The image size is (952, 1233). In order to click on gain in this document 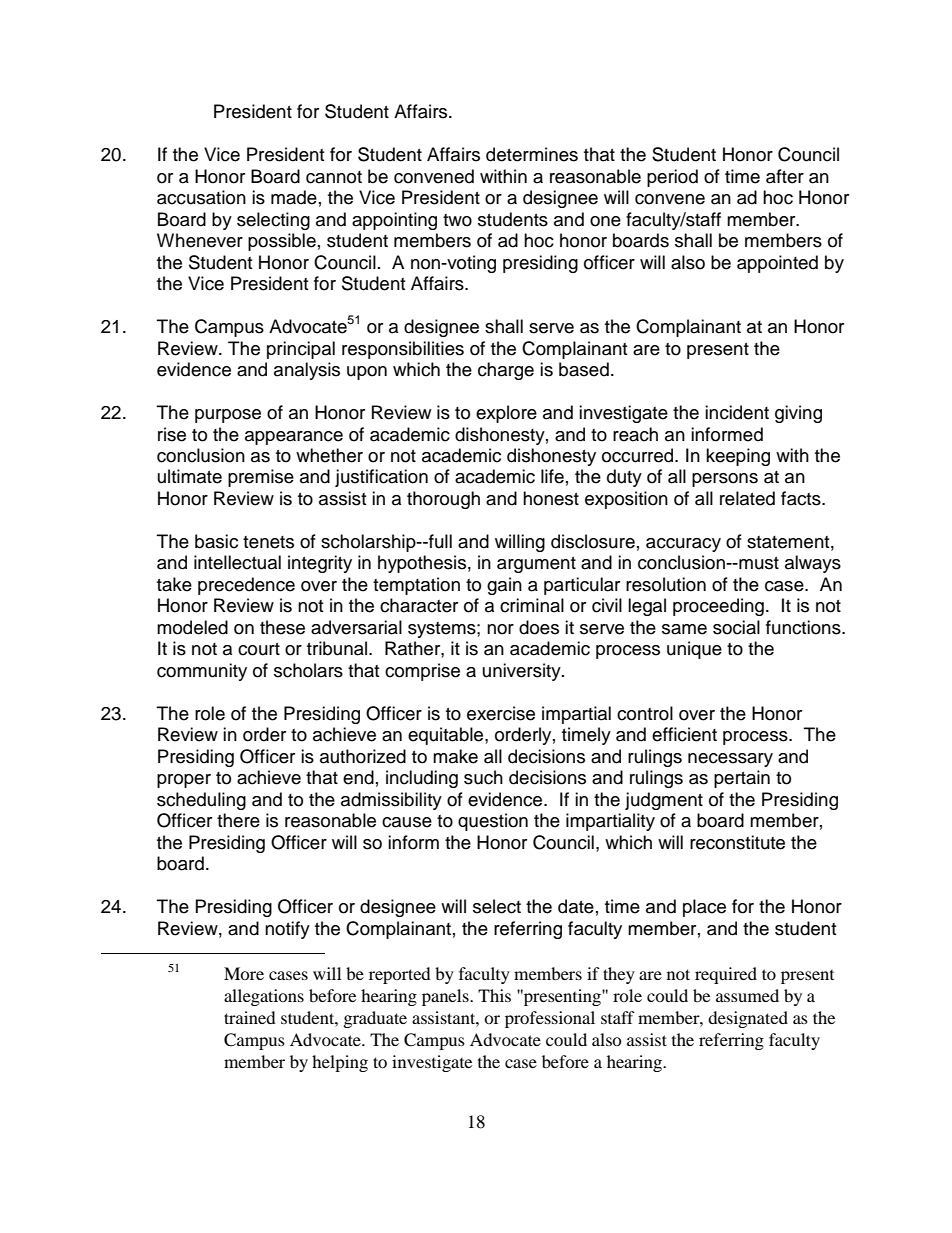, I will do `click(504, 586)`.
